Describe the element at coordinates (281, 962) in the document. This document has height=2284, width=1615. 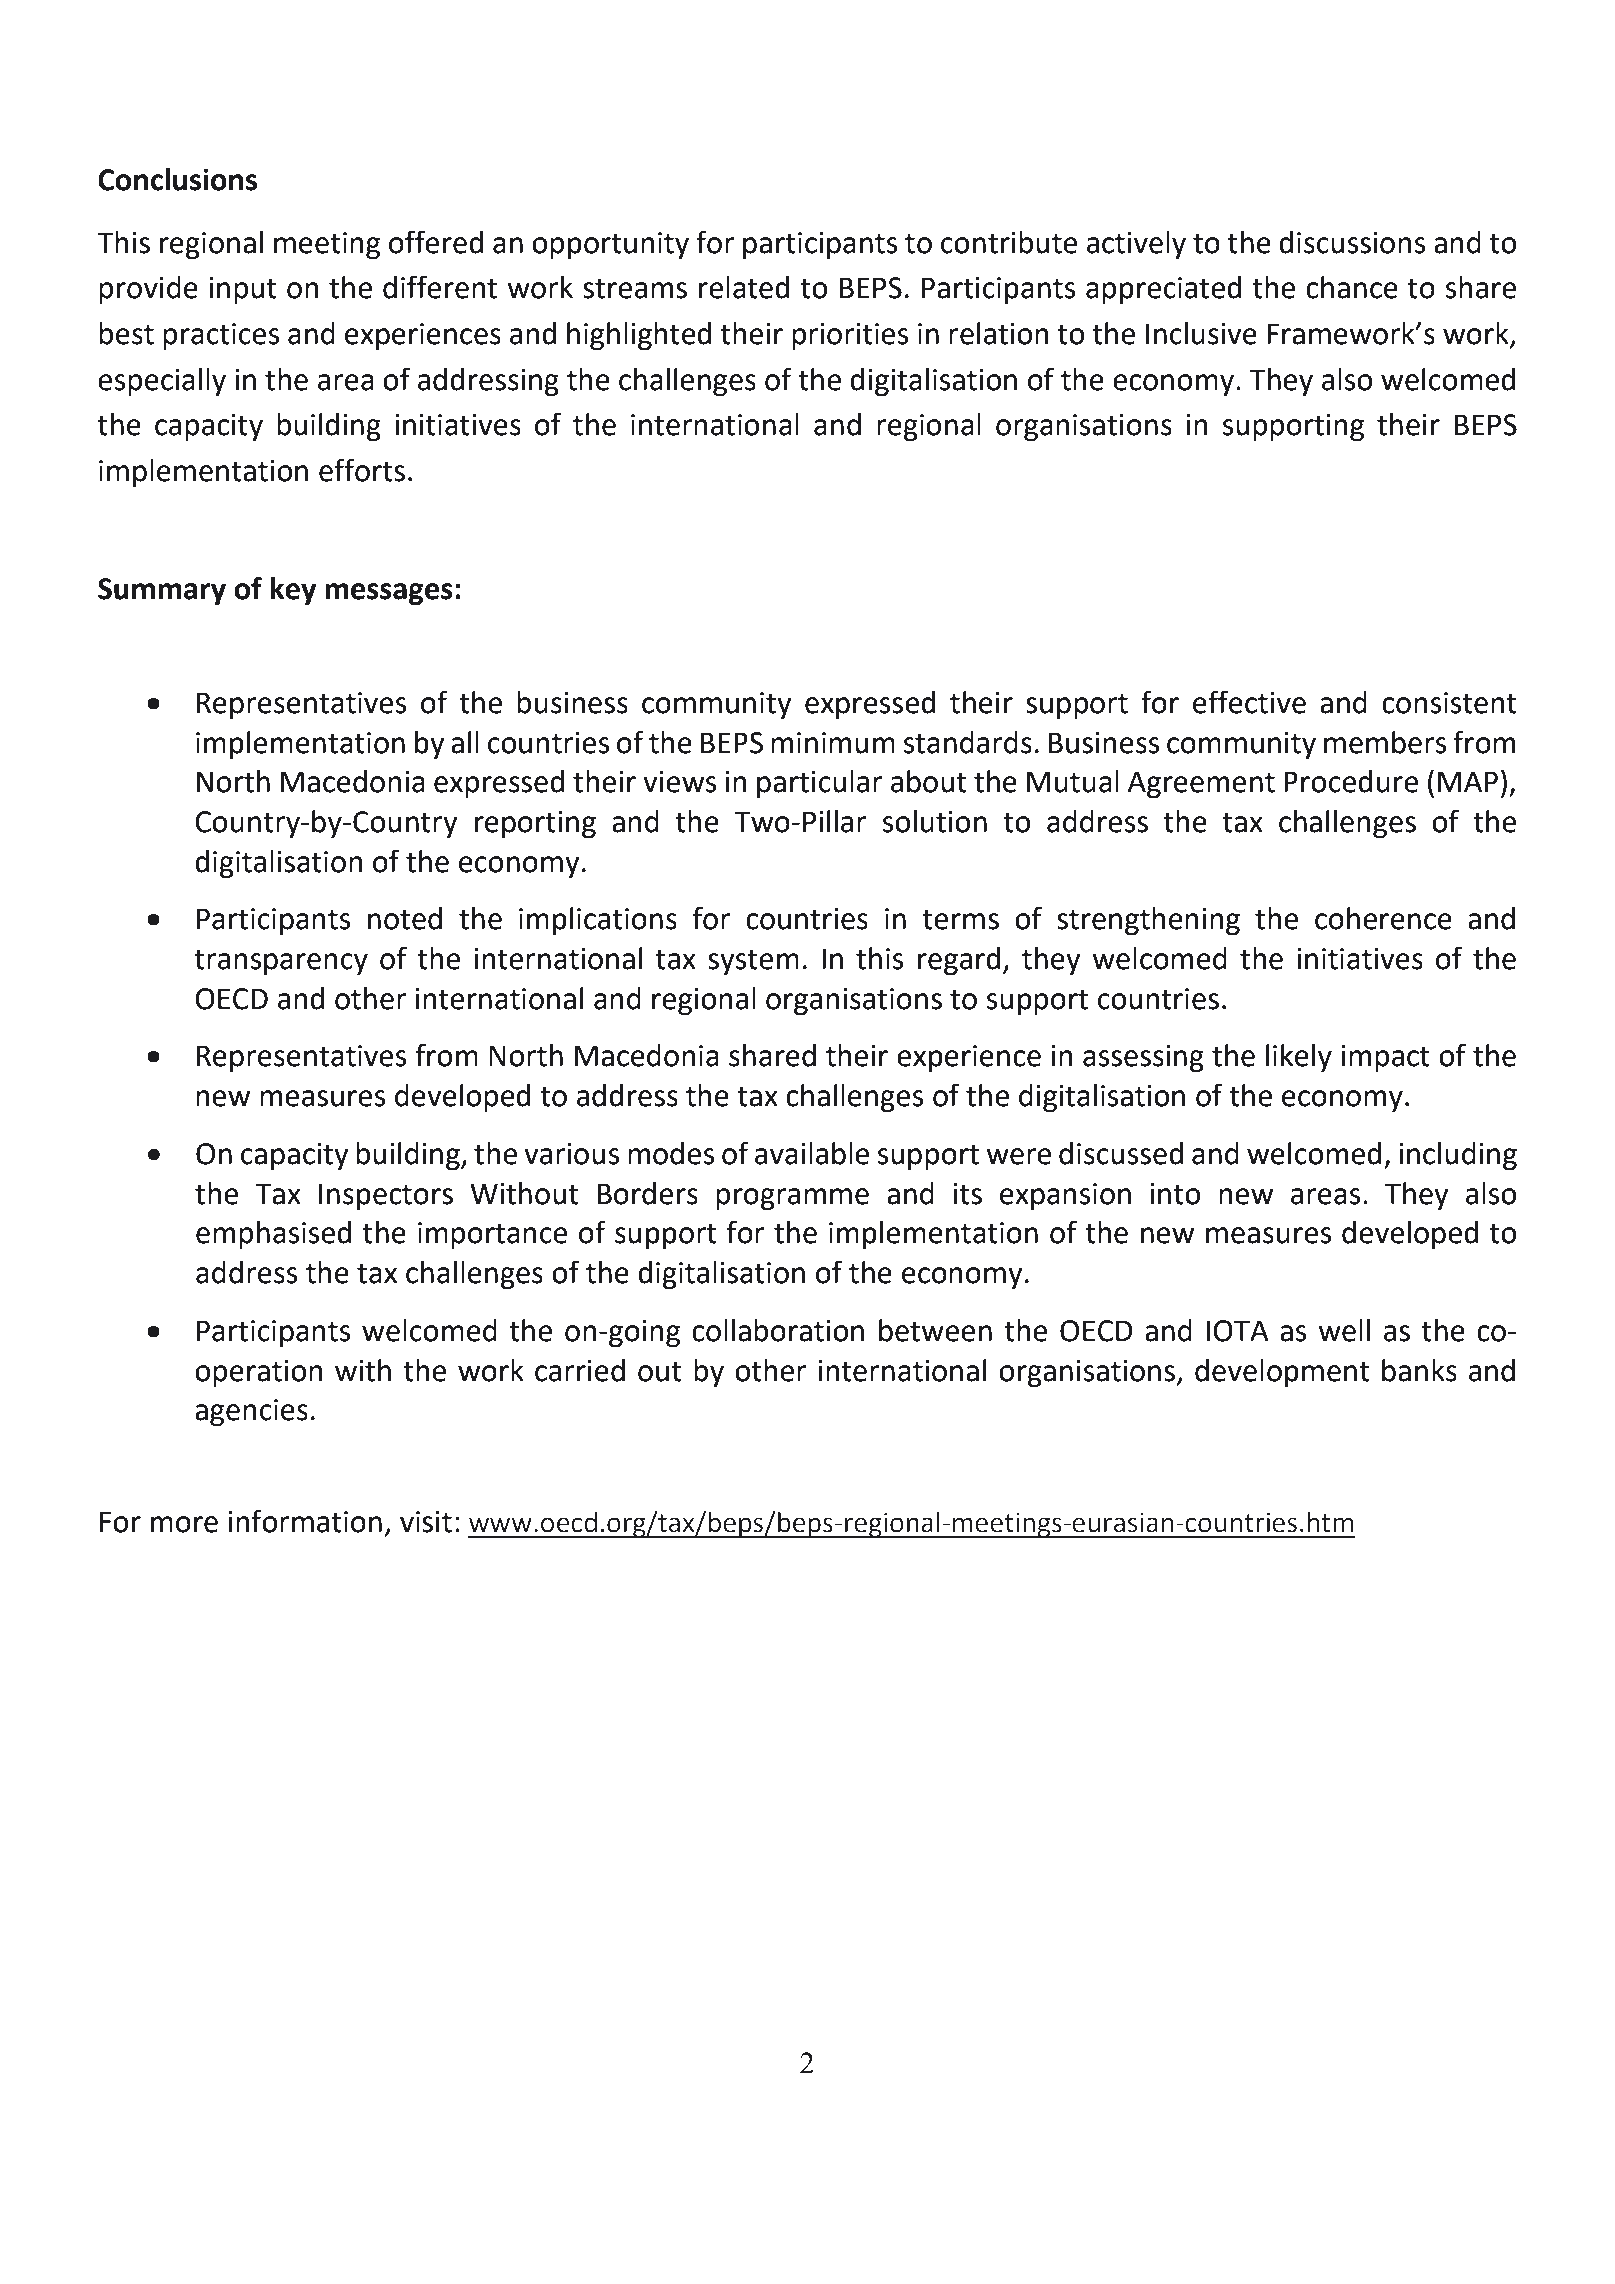
I see `transparency` at that location.
